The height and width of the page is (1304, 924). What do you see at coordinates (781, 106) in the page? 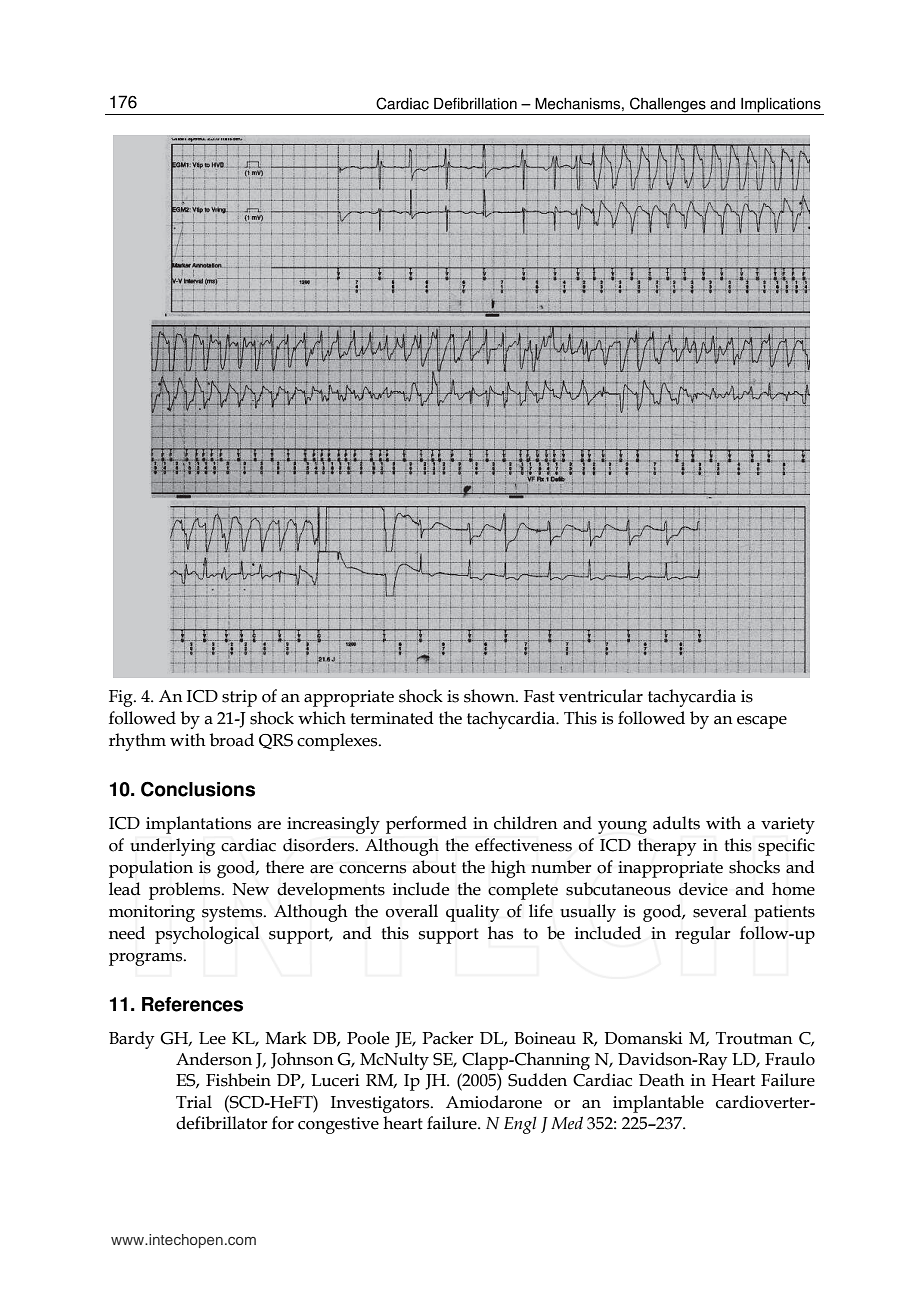
I see `Implications` at bounding box center [781, 106].
